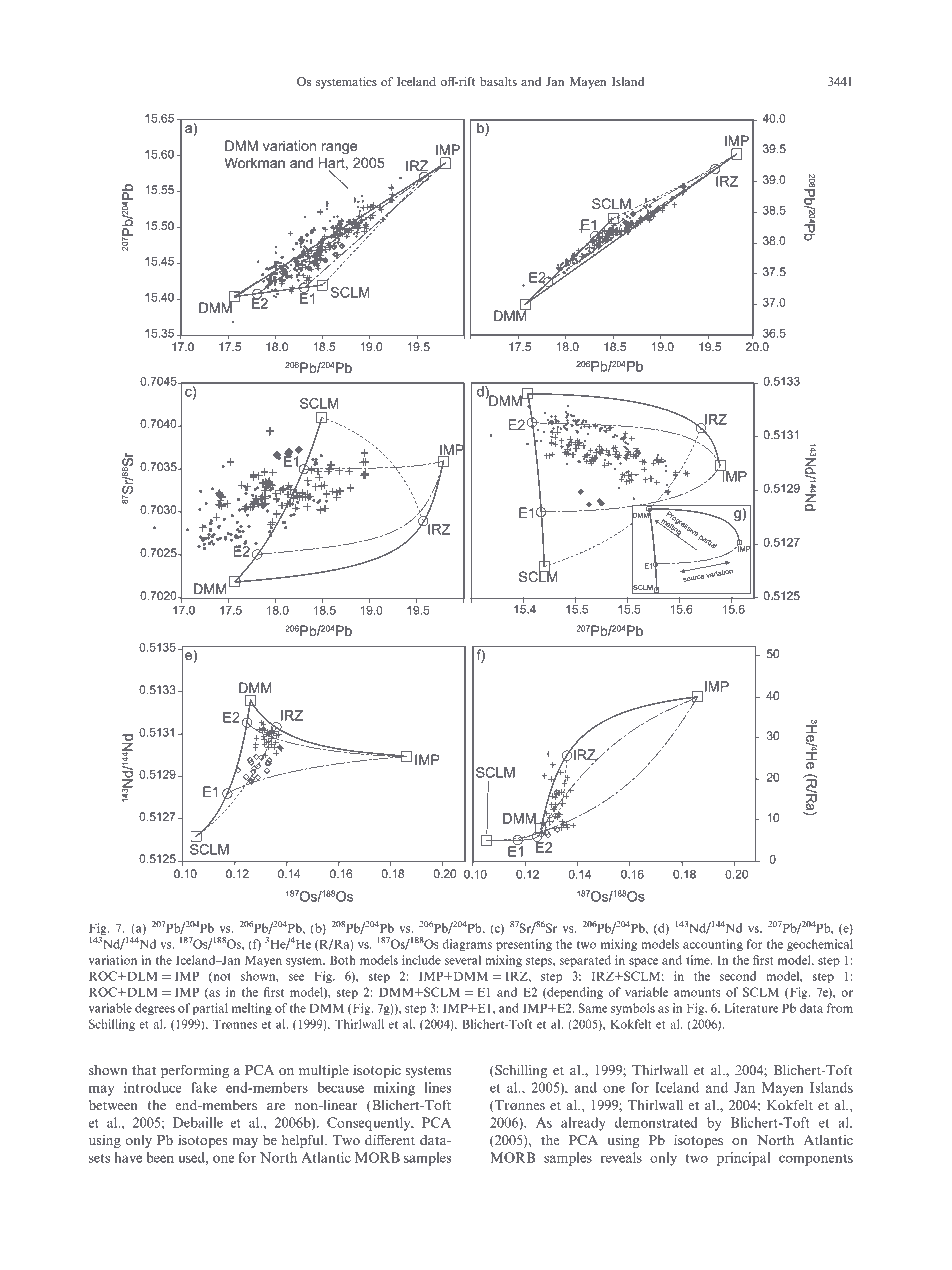  Describe the element at coordinates (343, 960) in the screenshot. I see `Both` at that location.
